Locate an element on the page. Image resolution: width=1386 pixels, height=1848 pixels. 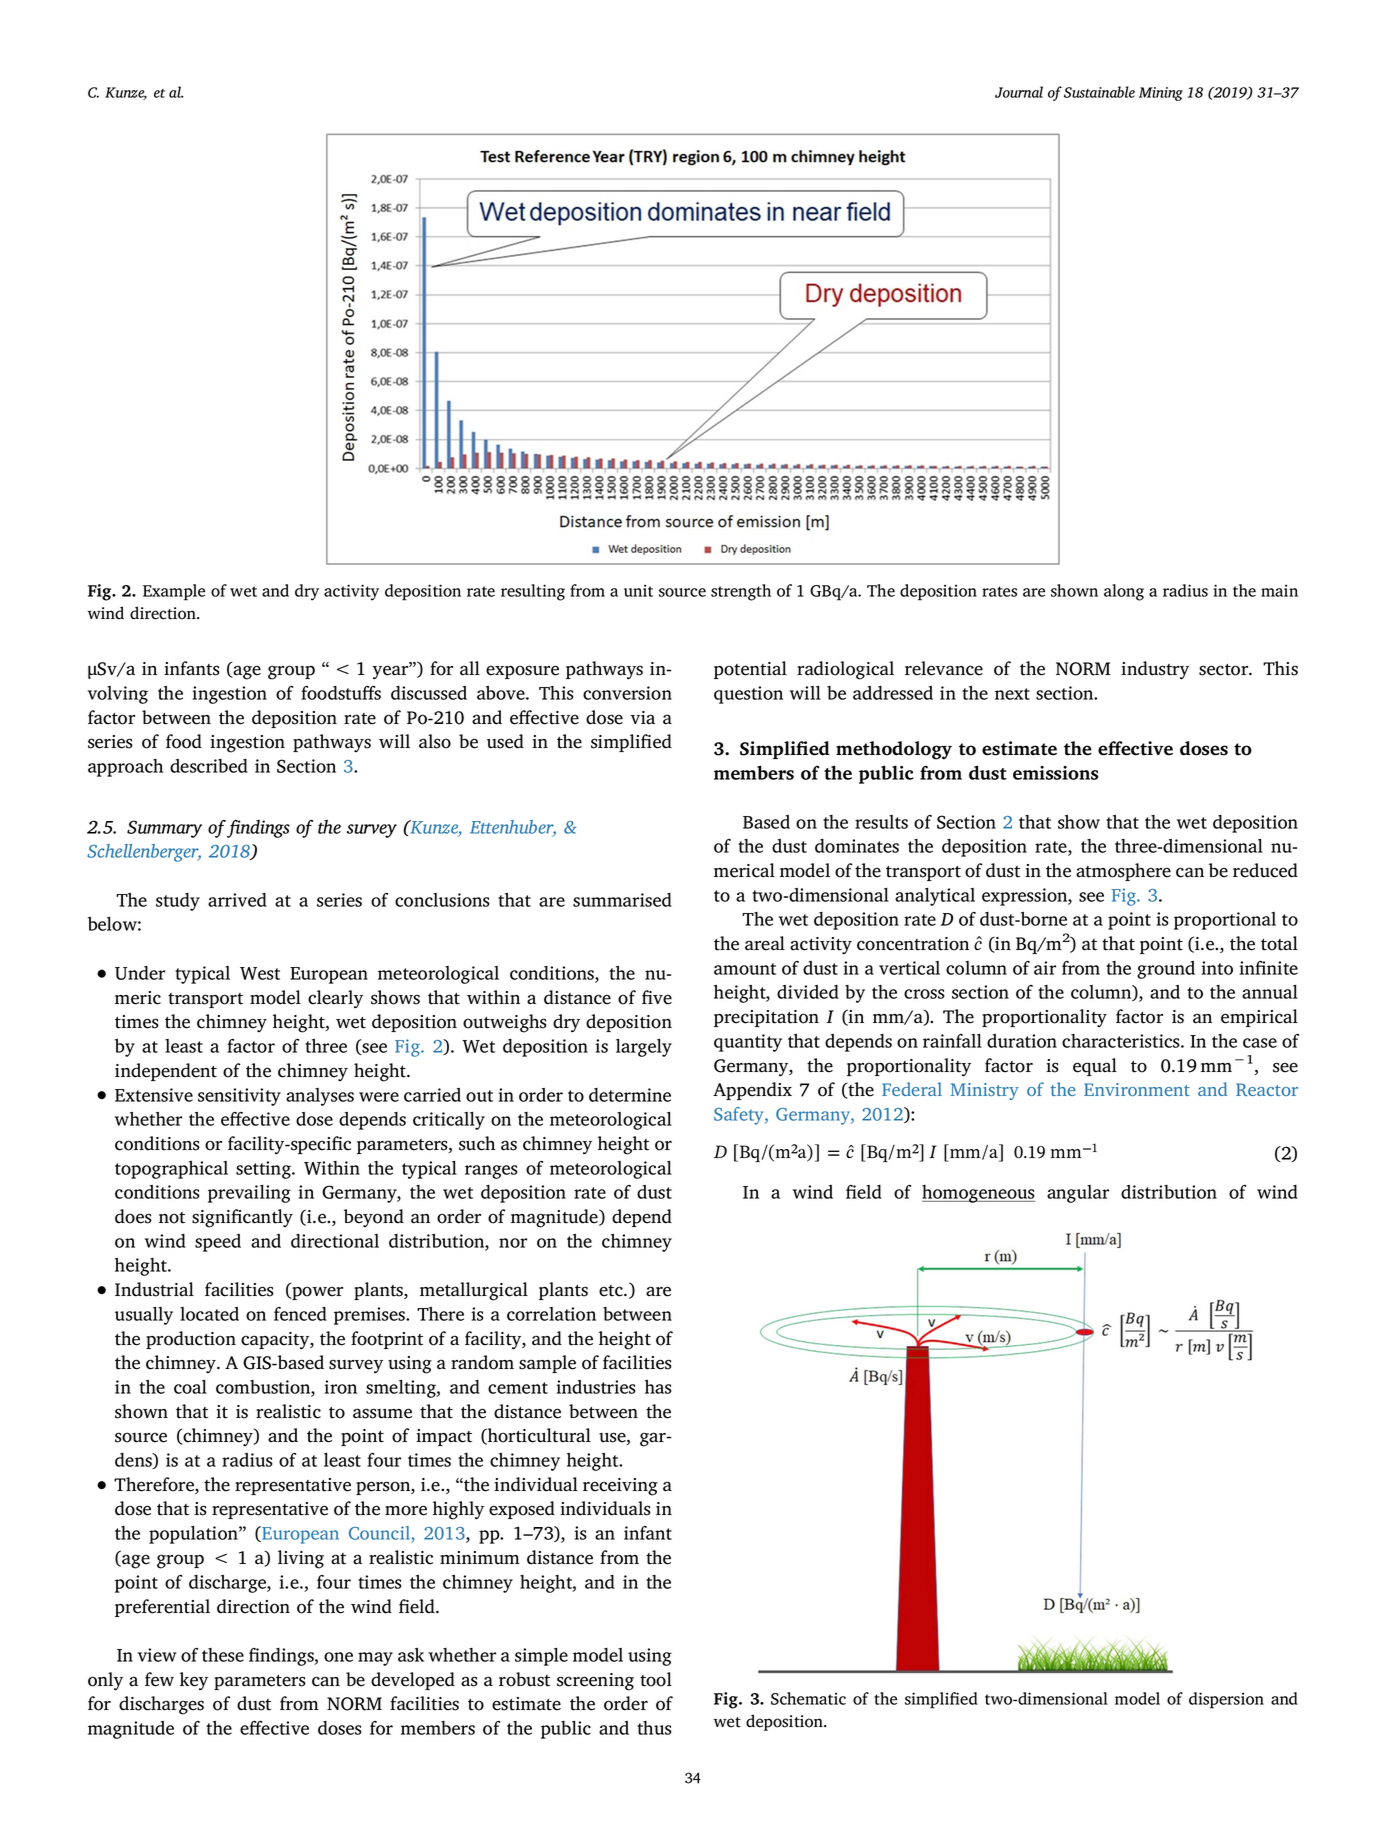
atmosphere is located at coordinates (1123, 872).
